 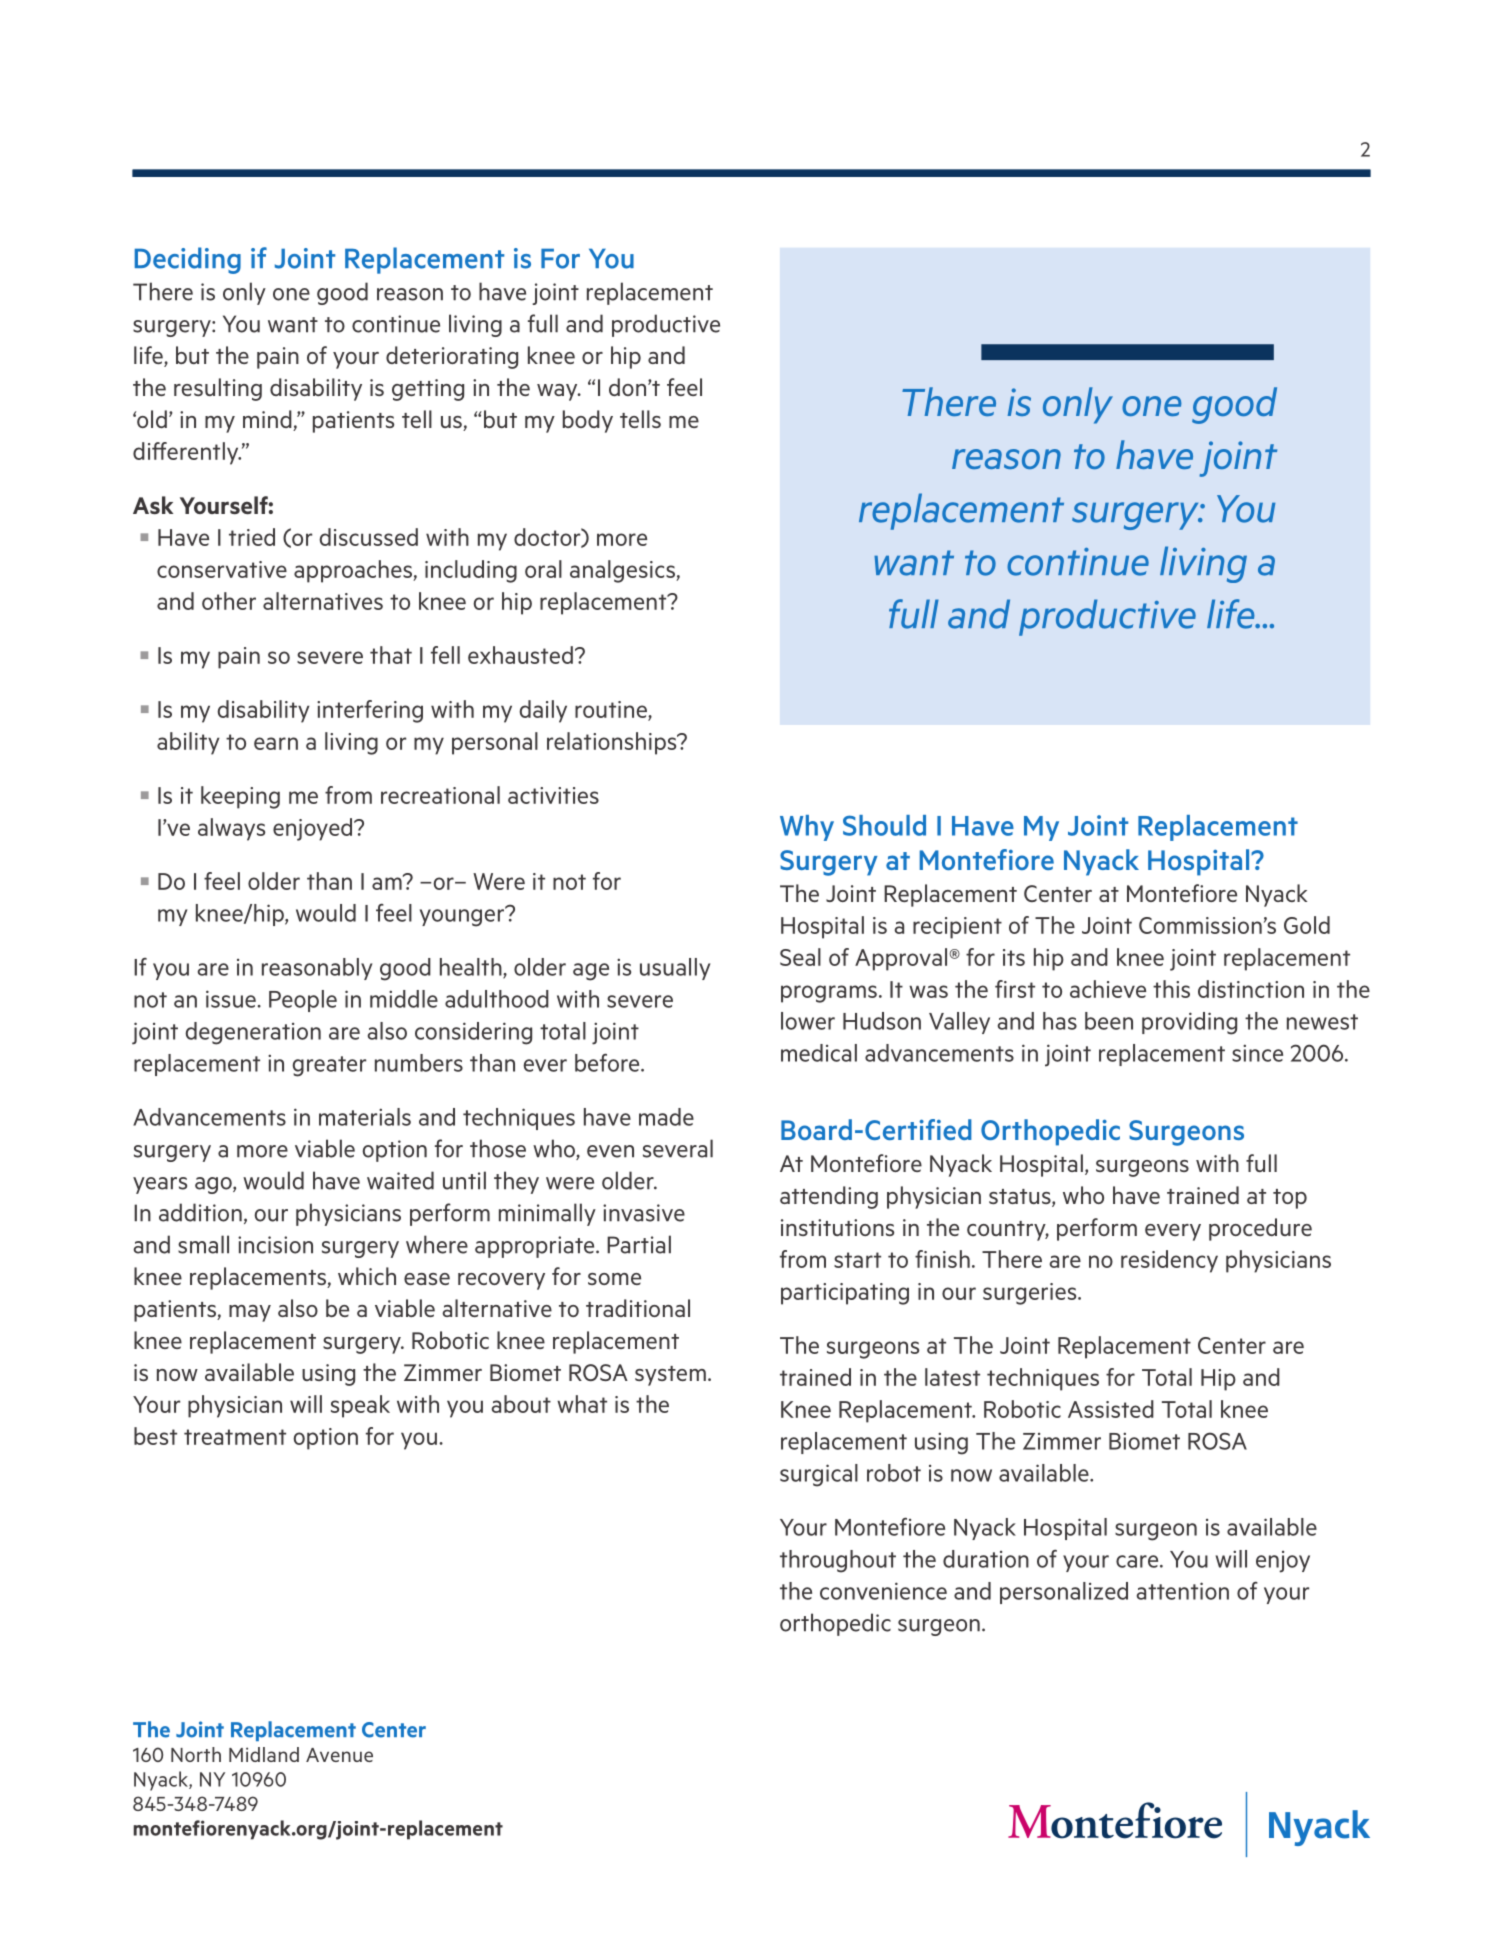 I want to click on body, so click(x=588, y=421).
